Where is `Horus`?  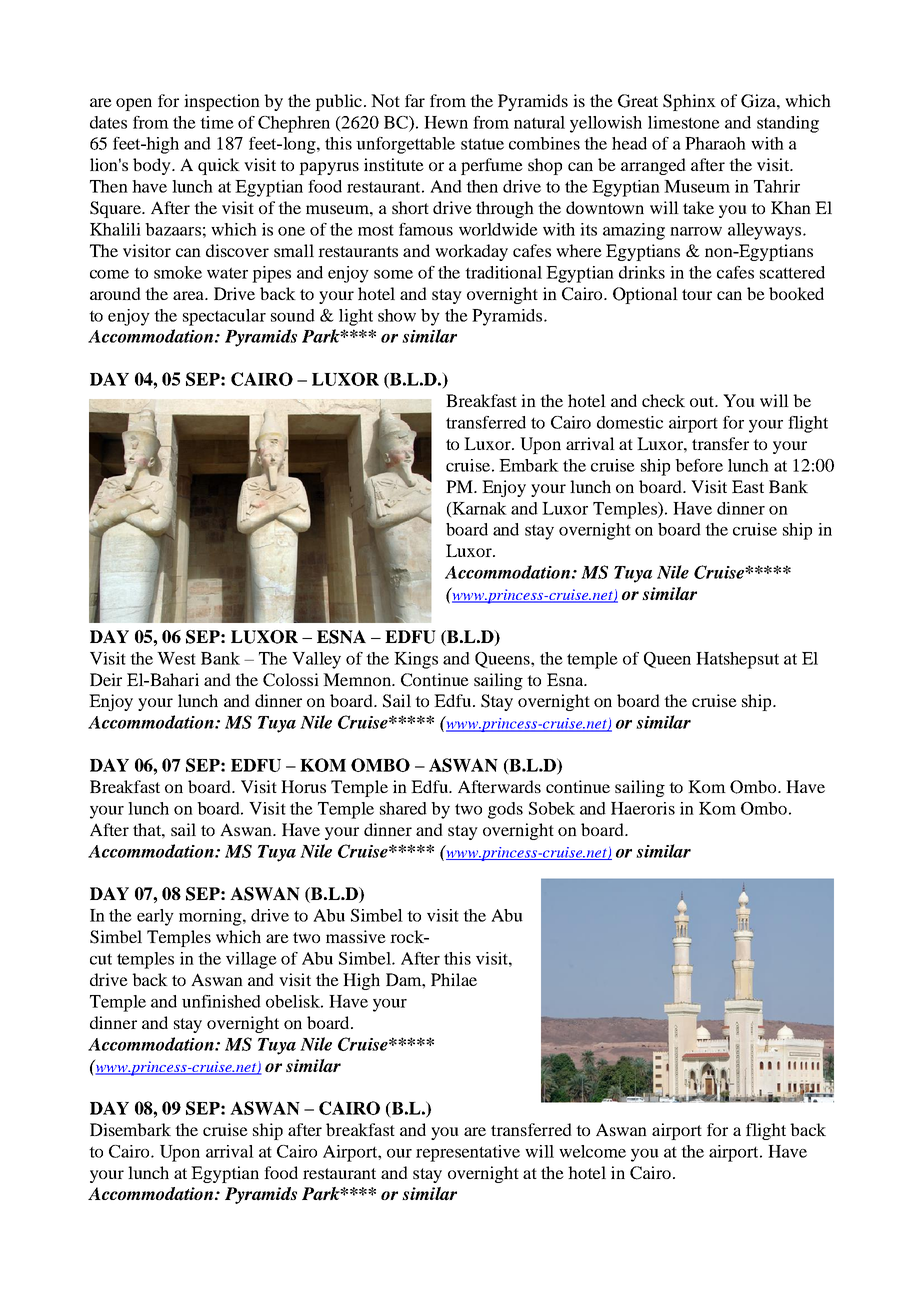
Horus is located at coordinates (303, 786).
